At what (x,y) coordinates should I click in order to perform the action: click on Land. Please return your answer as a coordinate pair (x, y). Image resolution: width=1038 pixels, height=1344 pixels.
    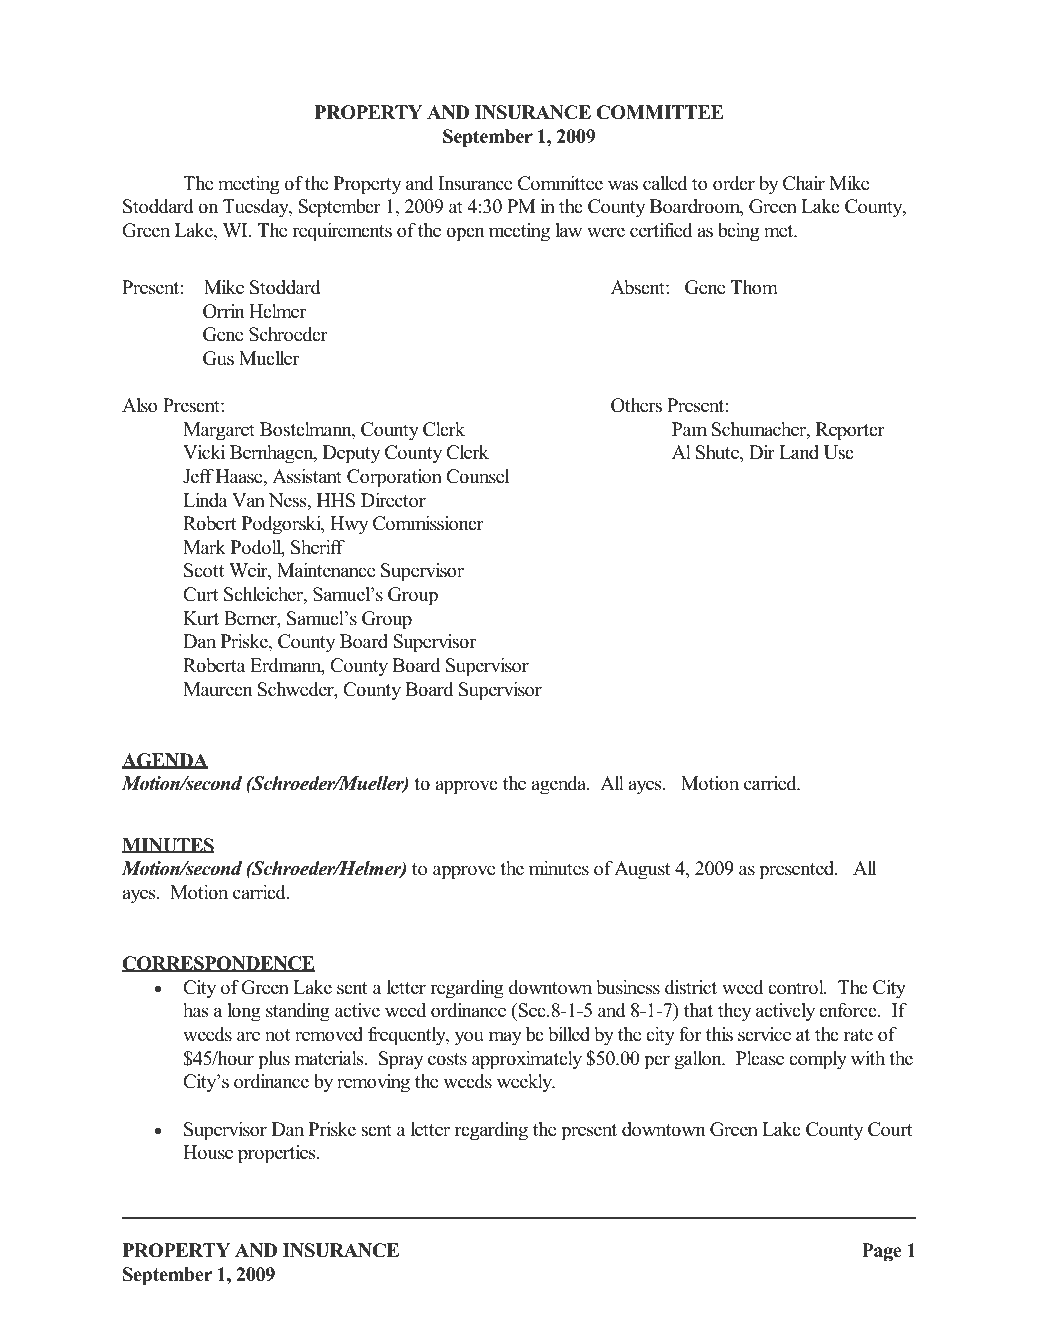
    Looking at the image, I should click on (799, 452).
